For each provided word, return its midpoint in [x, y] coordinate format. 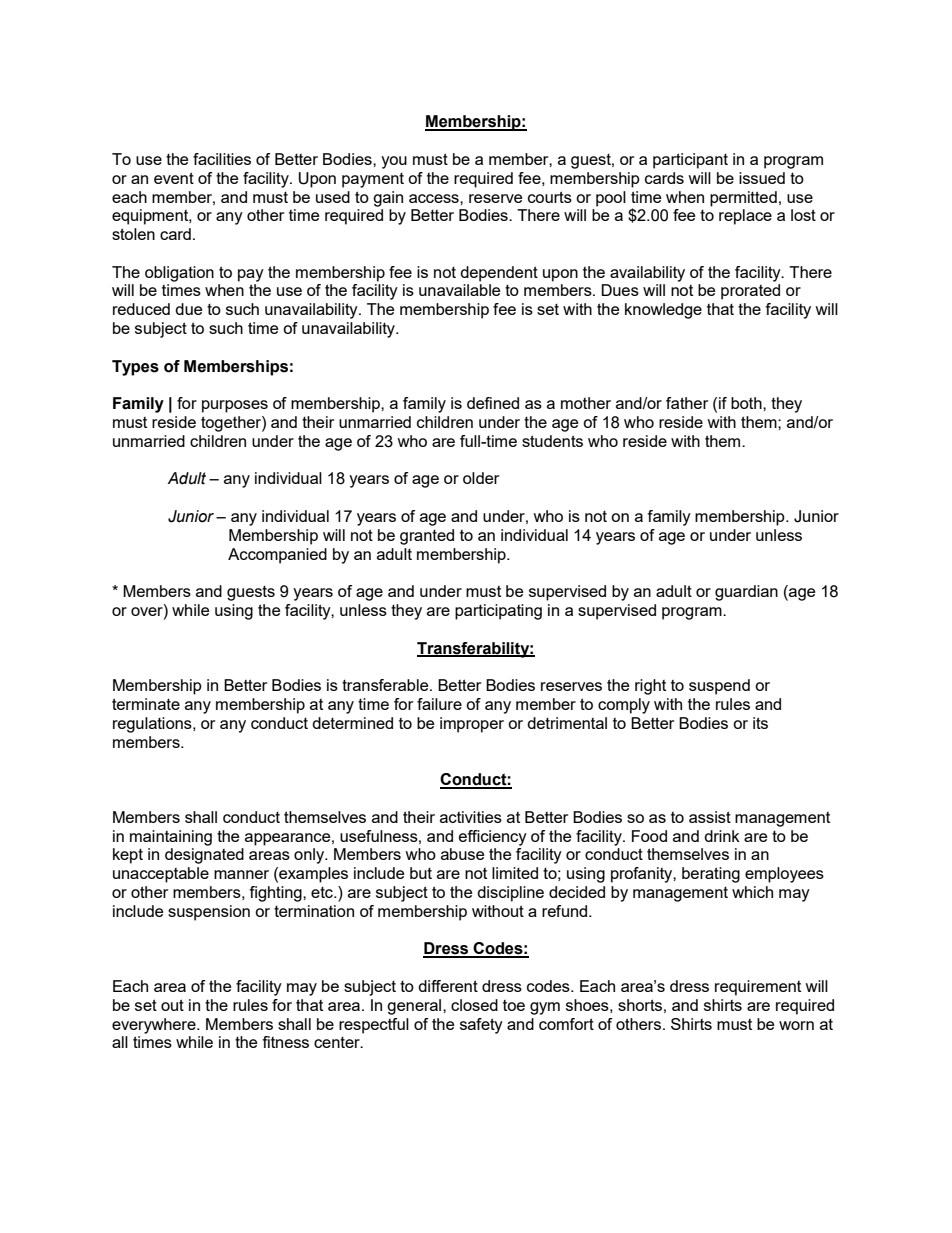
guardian [746, 593]
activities [471, 817]
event [174, 178]
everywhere [155, 1026]
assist [710, 817]
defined [493, 403]
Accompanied [277, 556]
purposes [235, 406]
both [747, 403]
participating [498, 612]
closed [474, 1005]
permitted [743, 199]
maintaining [171, 838]
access [435, 198]
